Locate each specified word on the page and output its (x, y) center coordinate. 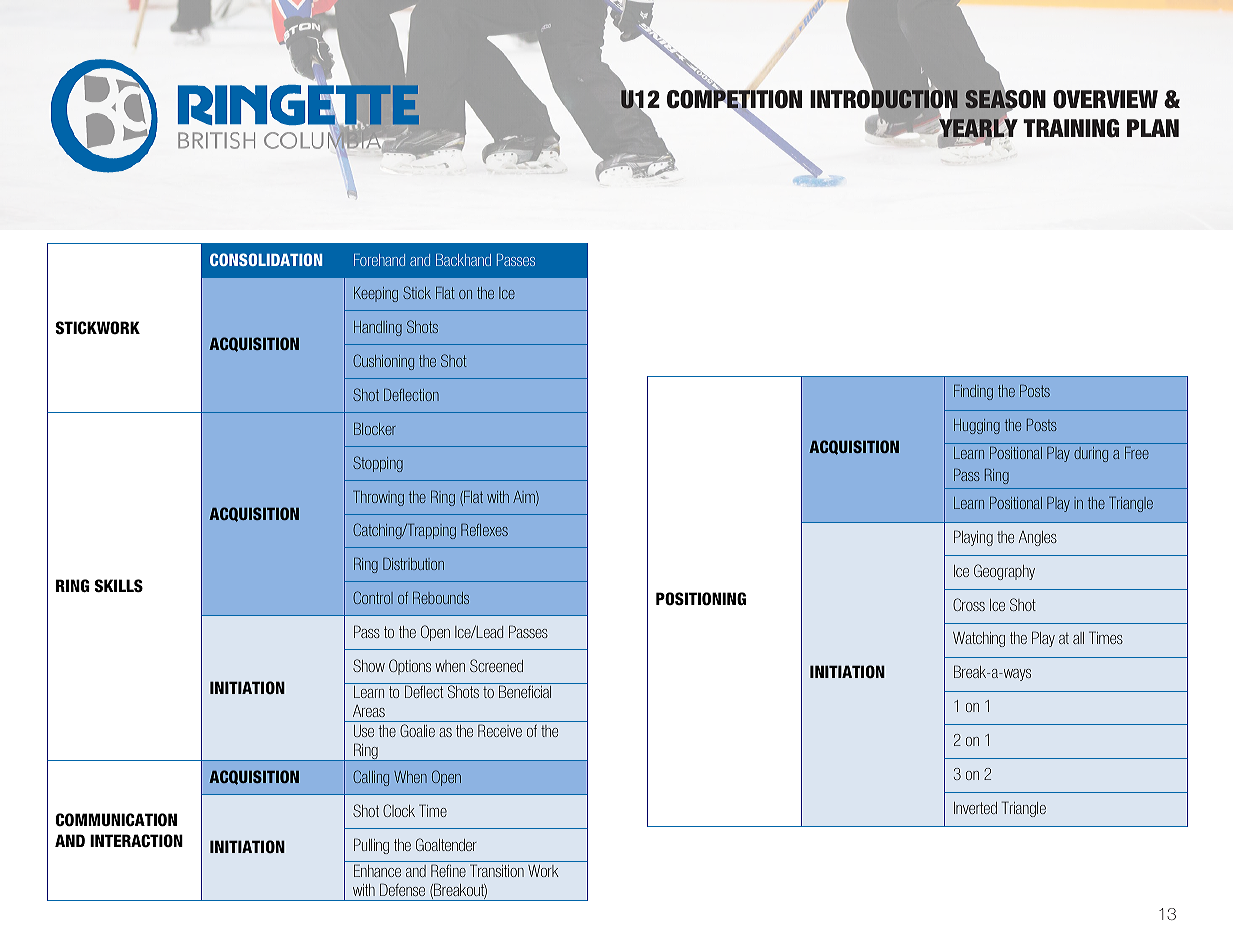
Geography (1004, 572)
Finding (973, 392)
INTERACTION (136, 841)
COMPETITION (734, 99)
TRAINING (1071, 128)
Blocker (375, 428)
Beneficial (525, 691)
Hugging (977, 426)
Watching (979, 639)
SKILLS (119, 586)
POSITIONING (701, 599)
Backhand (463, 260)
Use (364, 731)
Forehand (379, 260)
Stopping (378, 464)
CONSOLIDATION (266, 259)
